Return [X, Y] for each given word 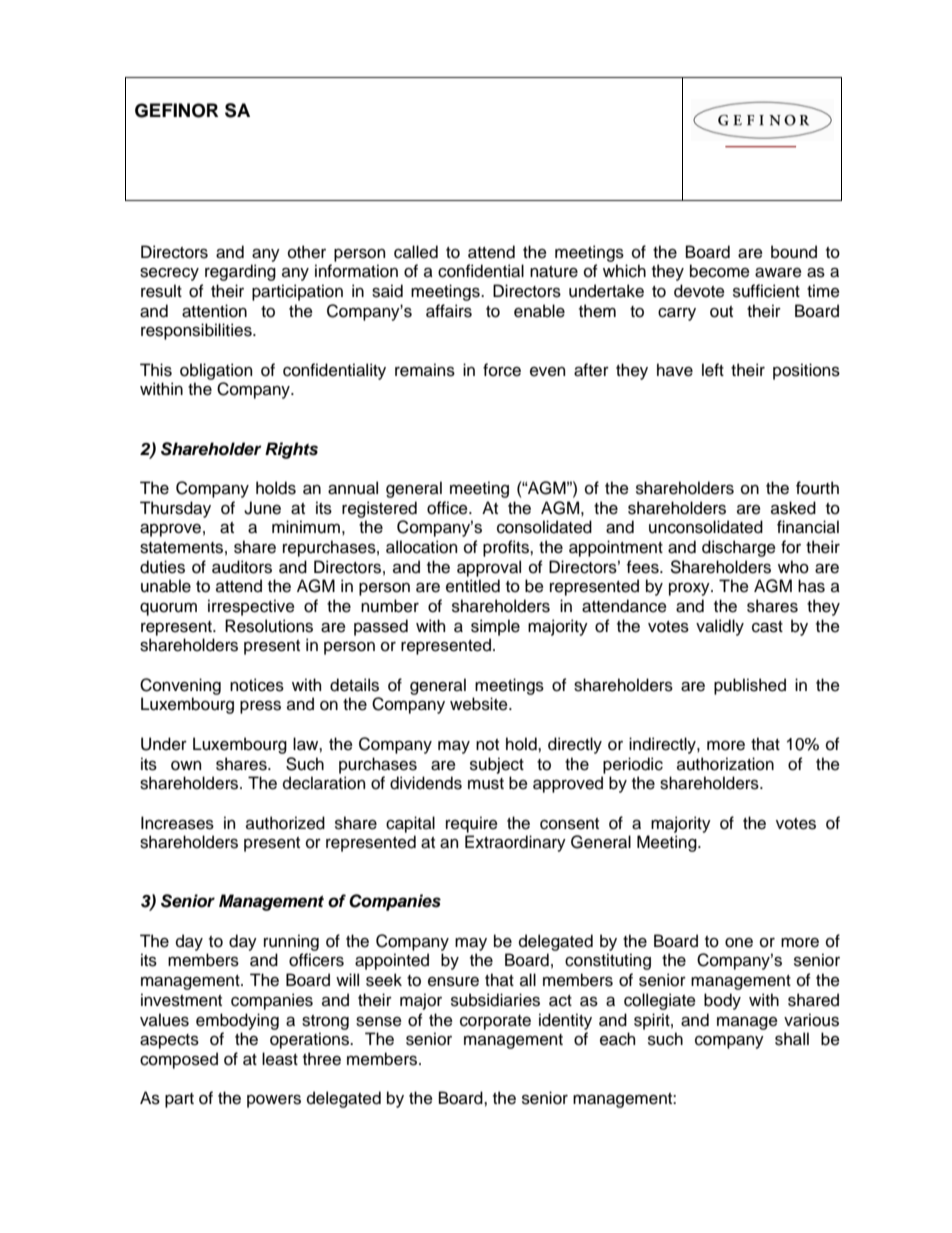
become [720, 271]
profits [507, 548]
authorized [285, 823]
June [262, 508]
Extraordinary [515, 843]
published [750, 686]
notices [257, 685]
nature [554, 272]
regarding [240, 272]
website [480, 704]
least [280, 1059]
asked [793, 508]
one [739, 943]
